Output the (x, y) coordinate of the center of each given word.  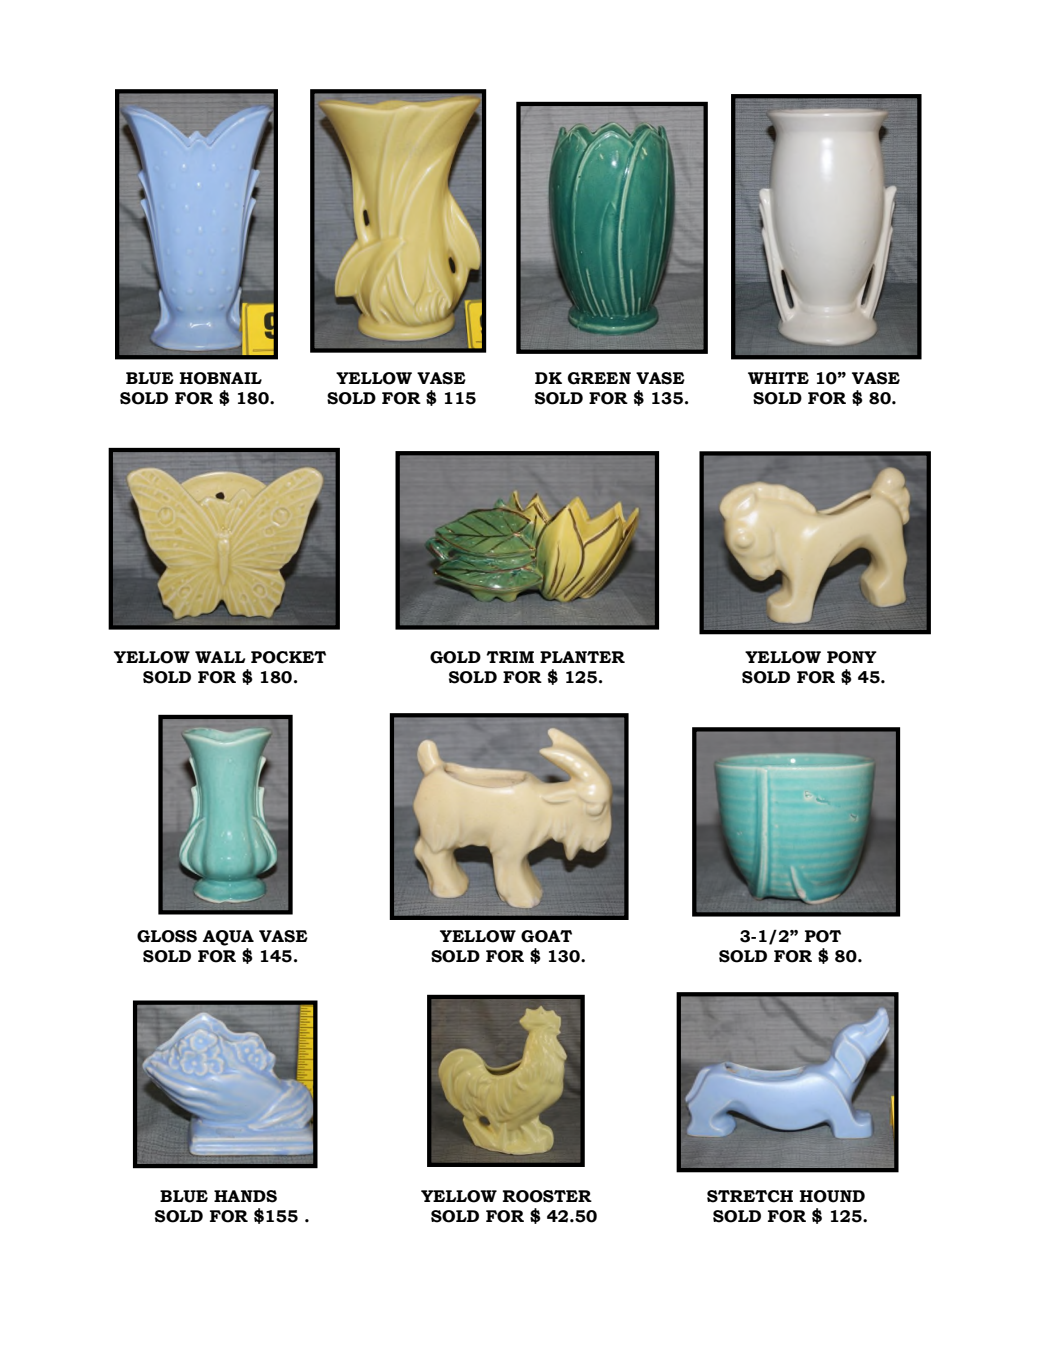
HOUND (832, 1196)
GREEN (599, 378)
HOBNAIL (221, 378)
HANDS (245, 1196)
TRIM (510, 657)
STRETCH (750, 1196)
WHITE (778, 378)
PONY (852, 657)
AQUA (228, 938)
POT (823, 936)
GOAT (546, 936)
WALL (220, 657)
